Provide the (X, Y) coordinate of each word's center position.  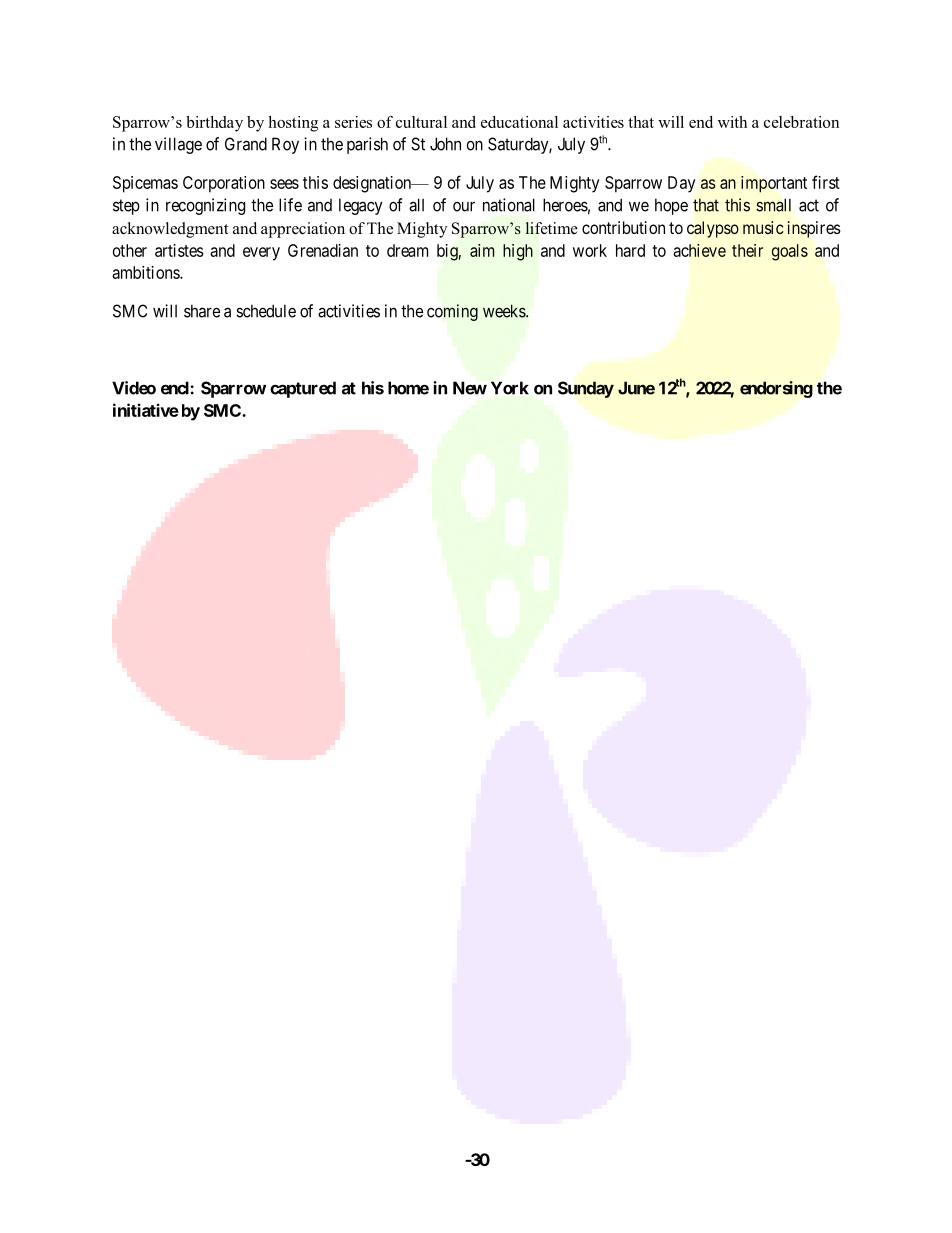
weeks (505, 311)
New (470, 388)
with (732, 122)
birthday (214, 124)
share (202, 311)
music (763, 227)
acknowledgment (170, 230)
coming (452, 312)
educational (519, 122)
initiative (146, 410)
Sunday (586, 389)
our (464, 206)
